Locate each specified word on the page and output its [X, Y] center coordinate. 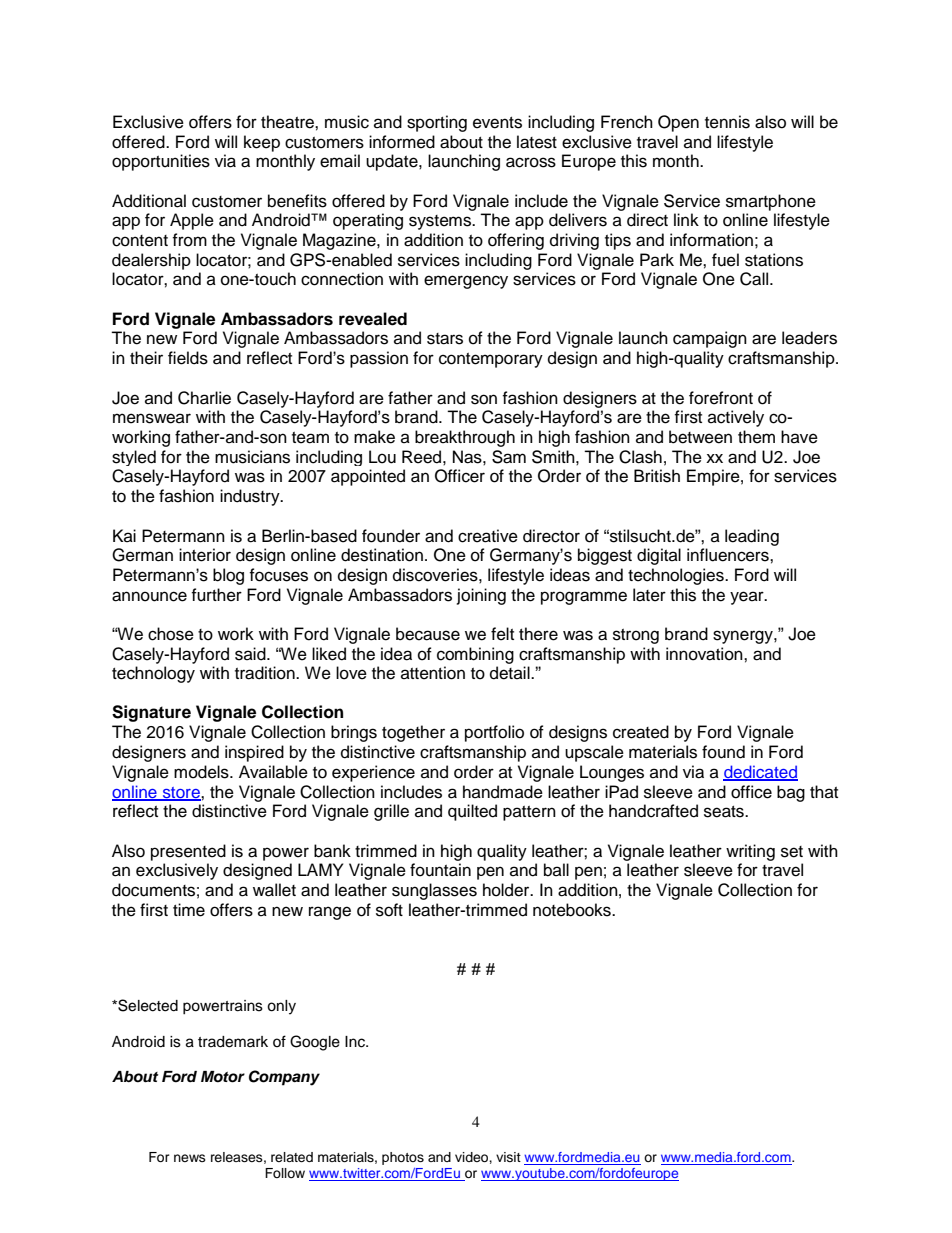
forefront [721, 398]
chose [171, 634]
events [497, 123]
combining [475, 655]
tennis [727, 122]
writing [750, 852]
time [189, 910]
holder [507, 890]
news [190, 1158]
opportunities [161, 162]
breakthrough [465, 438]
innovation [705, 654]
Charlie [204, 398]
